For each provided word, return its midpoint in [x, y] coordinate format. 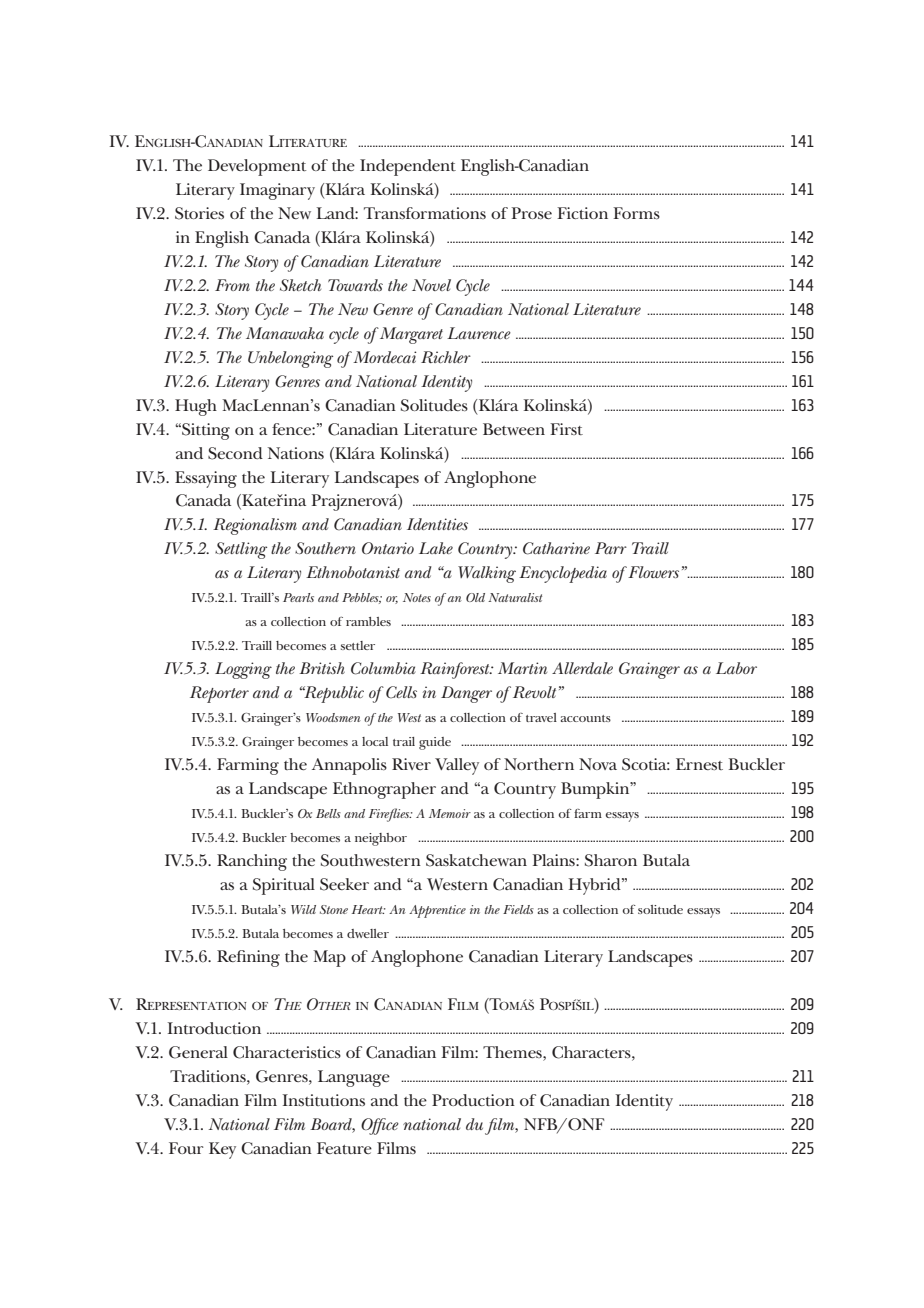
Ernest [699, 764]
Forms [636, 213]
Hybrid [596, 886]
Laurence [479, 333]
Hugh [196, 407]
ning [262, 958]
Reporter [219, 694]
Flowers [653, 572]
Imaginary [277, 191]
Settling [241, 550]
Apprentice [437, 911]
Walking [487, 574]
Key [222, 1150]
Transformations [425, 213]
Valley [457, 766]
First [566, 429]
